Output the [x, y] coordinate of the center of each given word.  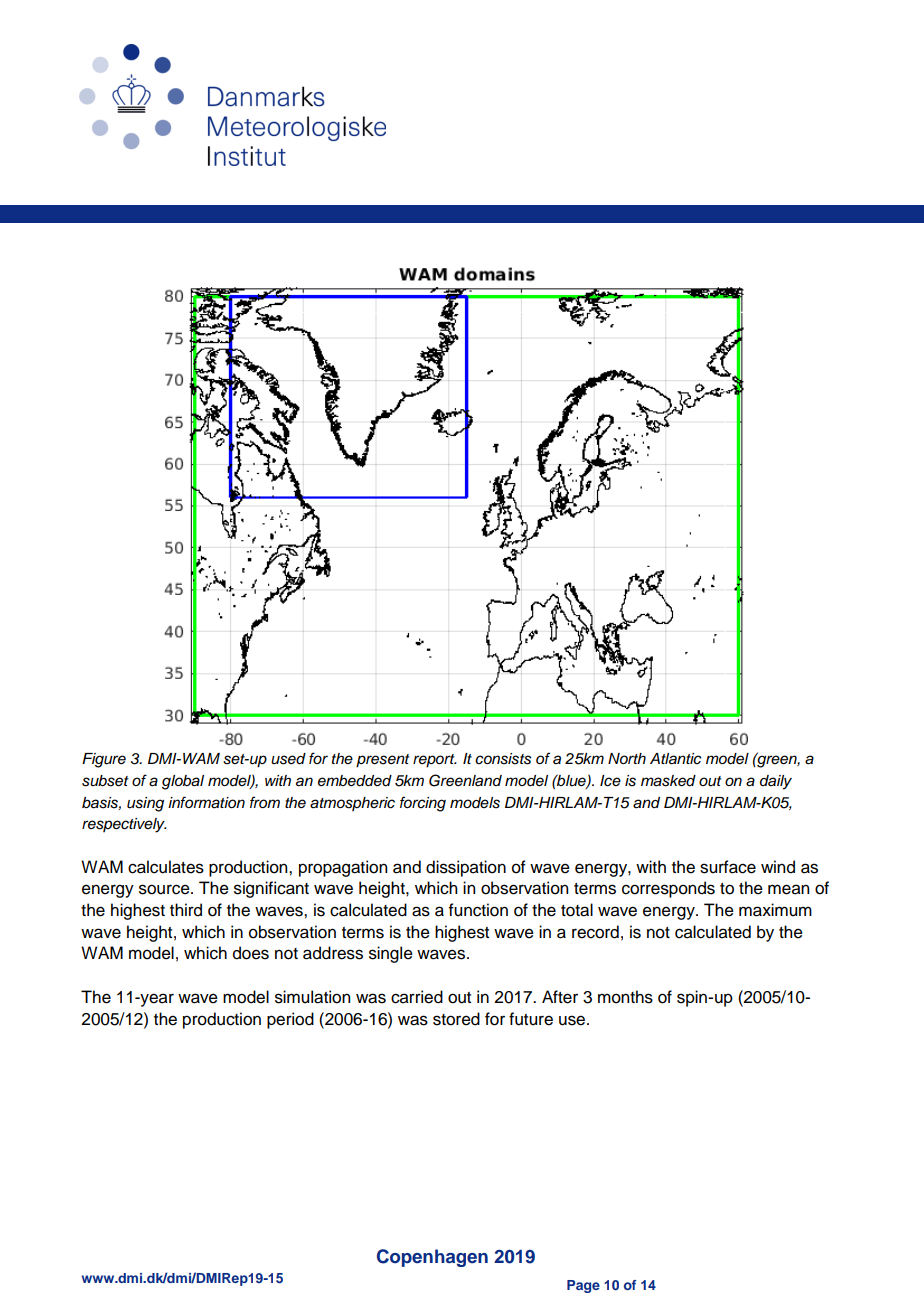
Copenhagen [432, 1258]
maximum [775, 910]
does [251, 953]
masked [668, 781]
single [391, 954]
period [290, 1020]
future [531, 1019]
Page [583, 1286]
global [183, 782]
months [625, 997]
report [435, 761]
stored [456, 1019]
